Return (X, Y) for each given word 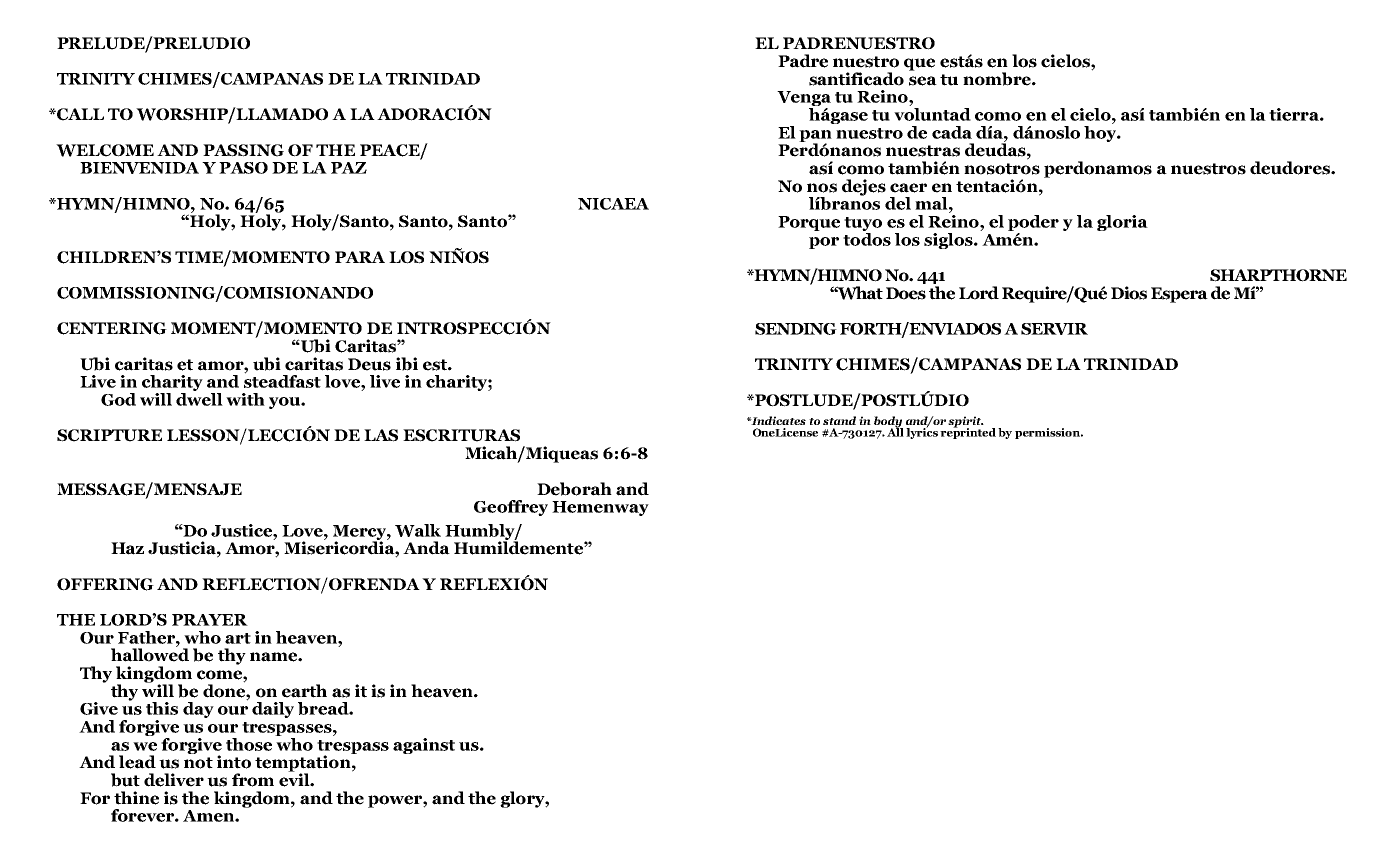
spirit (965, 423)
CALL (79, 114)
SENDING (796, 329)
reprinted (968, 432)
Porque (809, 223)
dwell (199, 398)
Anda (426, 548)
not (198, 763)
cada (952, 132)
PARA (360, 257)
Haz (127, 548)
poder (1033, 224)
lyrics (922, 432)
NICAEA (613, 204)
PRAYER (210, 620)
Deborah (574, 489)
